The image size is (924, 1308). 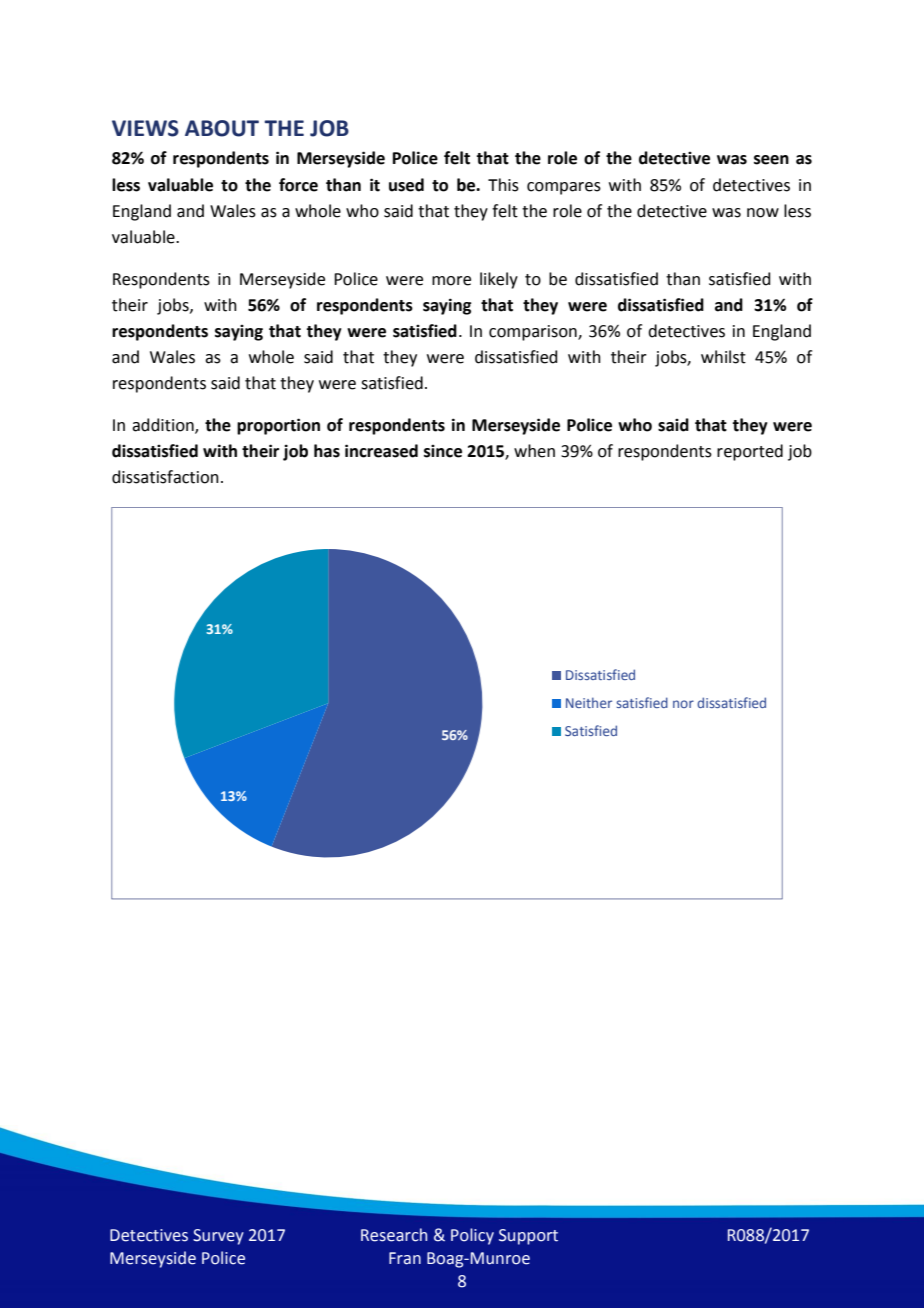 What do you see at coordinates (771, 160) in the screenshot?
I see `seen` at bounding box center [771, 160].
